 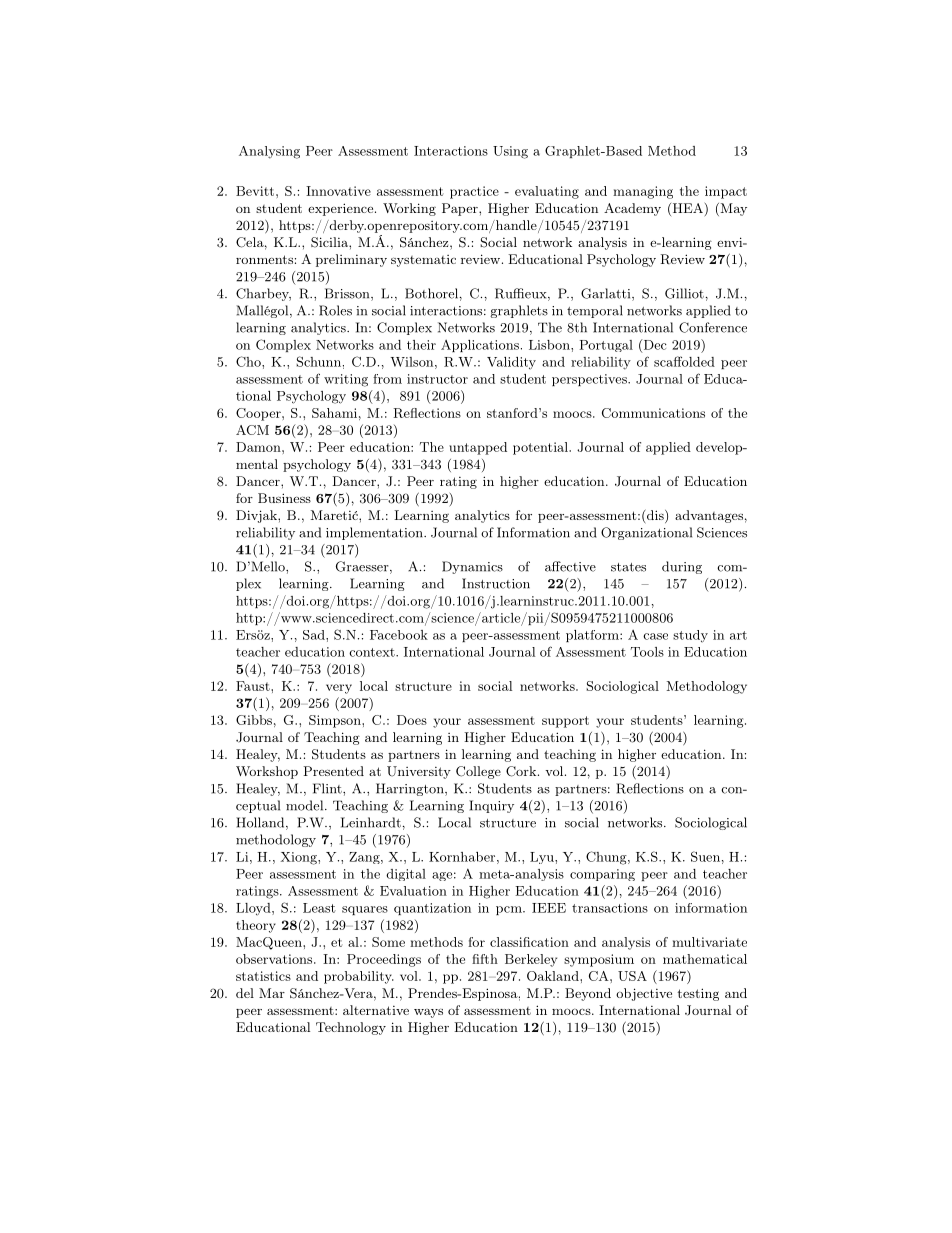 I want to click on managing, so click(x=643, y=192).
